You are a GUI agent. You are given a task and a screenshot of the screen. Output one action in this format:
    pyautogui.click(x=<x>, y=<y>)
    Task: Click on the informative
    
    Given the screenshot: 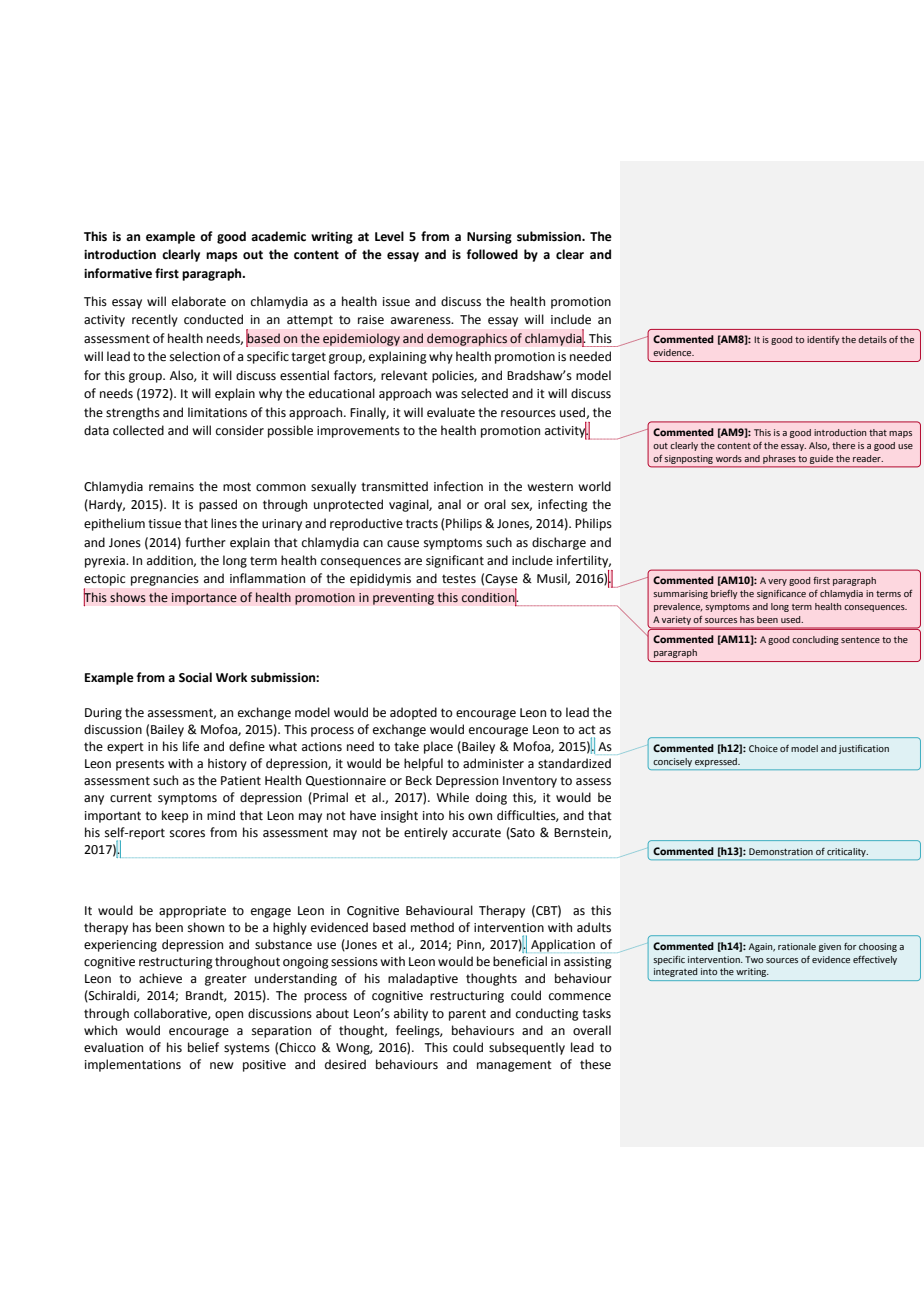 What is the action you would take?
    pyautogui.click(x=118, y=273)
